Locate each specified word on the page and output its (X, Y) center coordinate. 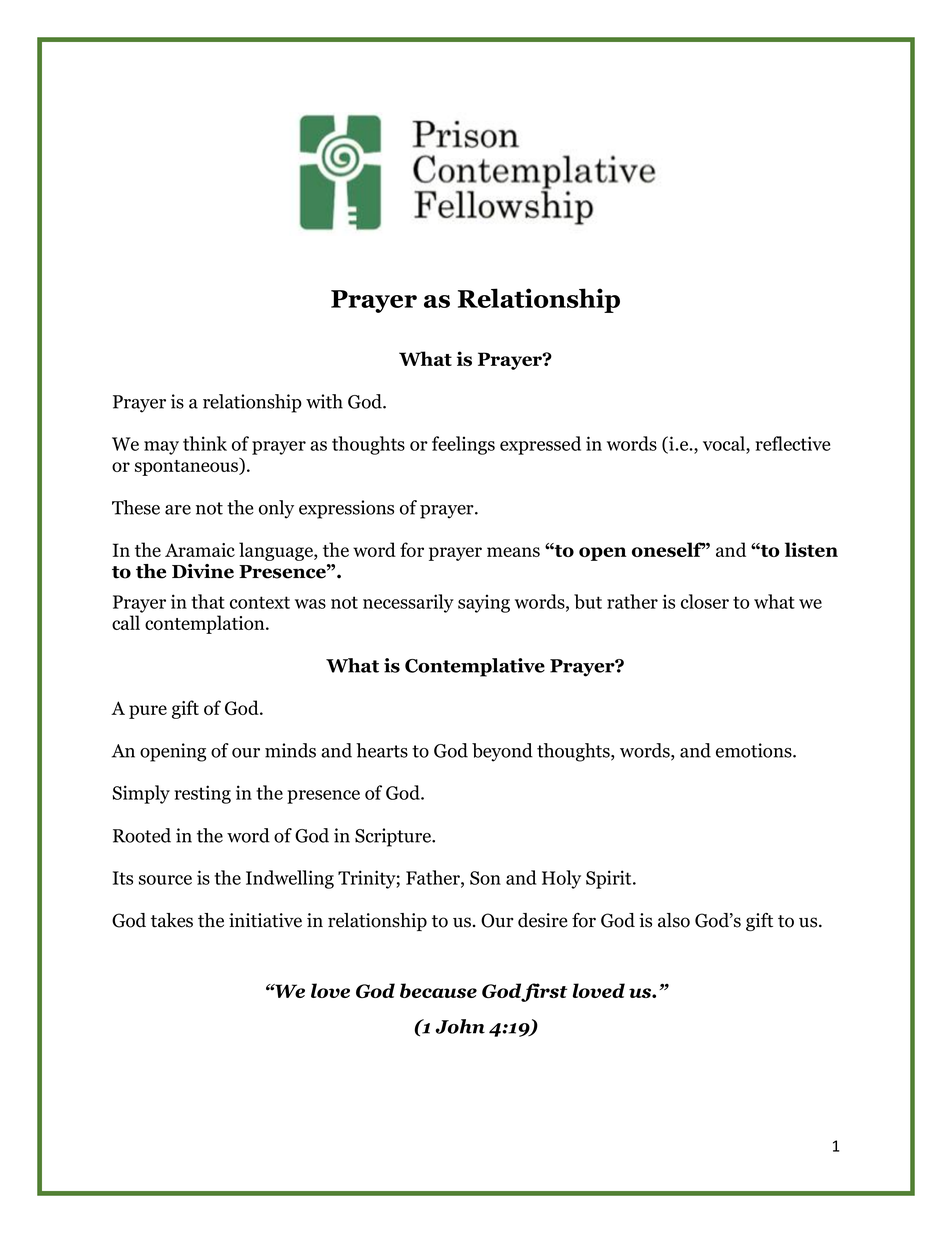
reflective (793, 443)
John (460, 1026)
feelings (463, 445)
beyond (502, 752)
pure (148, 712)
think (205, 443)
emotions (755, 750)
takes (172, 920)
